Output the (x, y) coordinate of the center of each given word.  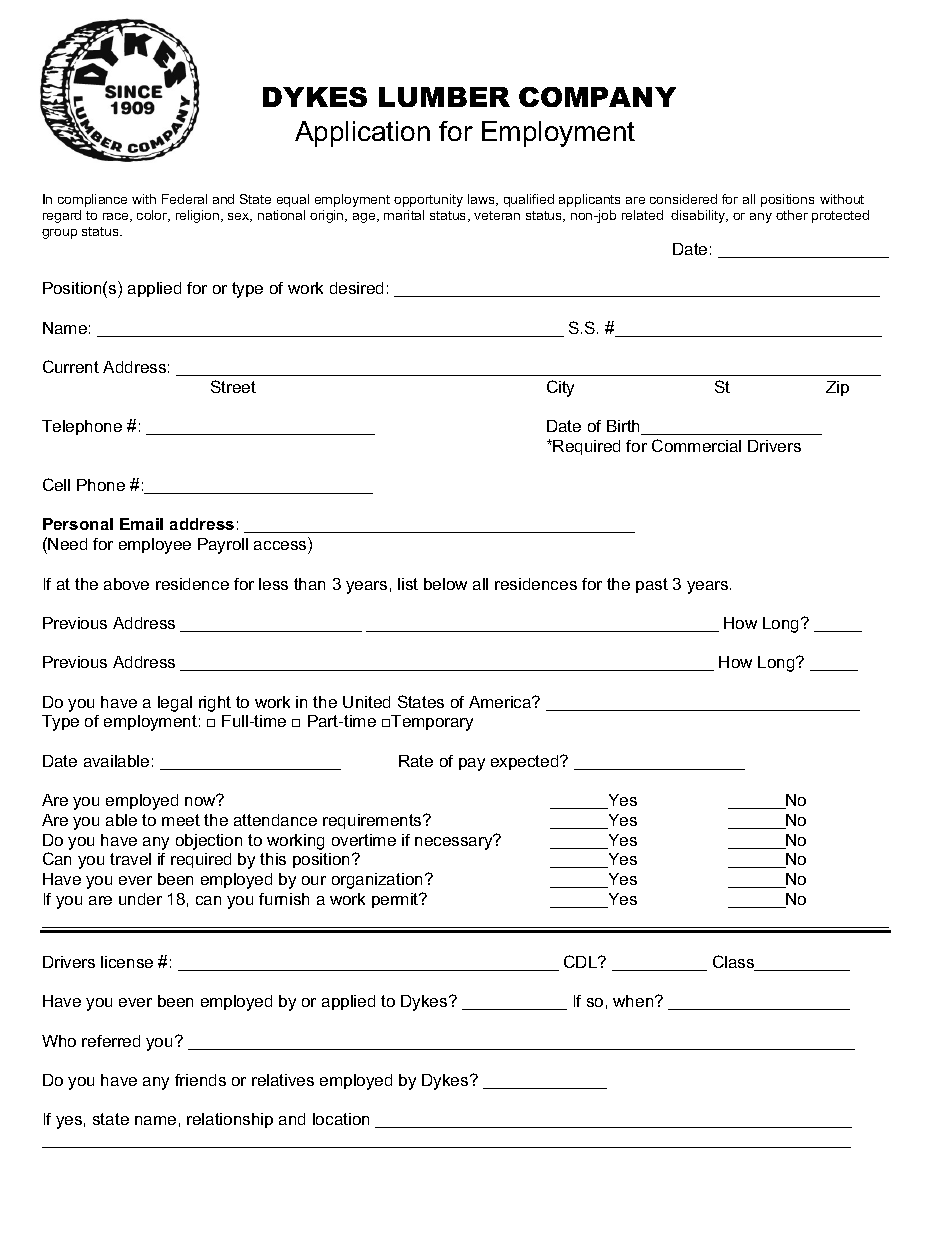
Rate (416, 761)
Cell (56, 484)
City (560, 388)
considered (683, 199)
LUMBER (444, 97)
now (201, 800)
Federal (184, 199)
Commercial (696, 445)
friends (200, 1080)
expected (526, 762)
